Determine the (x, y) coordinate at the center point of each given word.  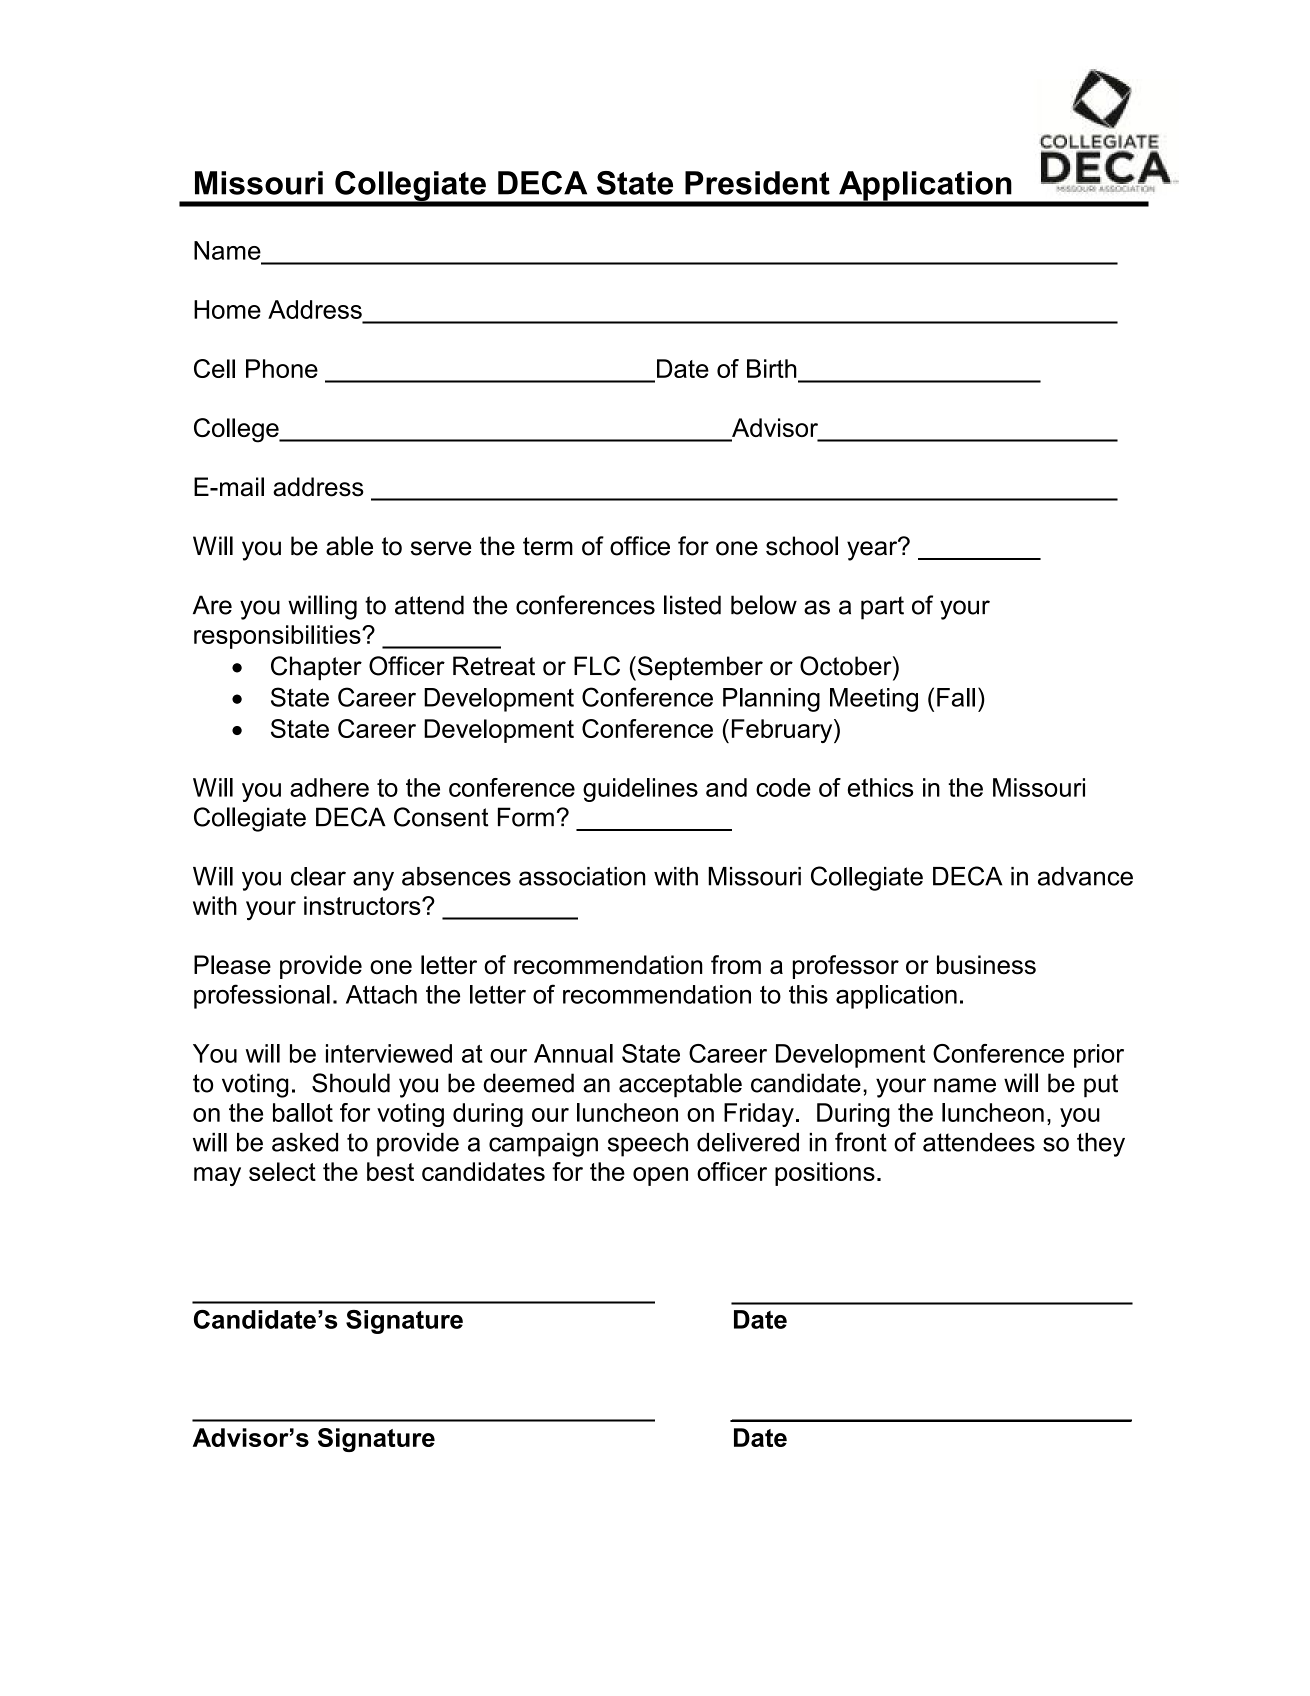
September (699, 668)
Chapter (316, 668)
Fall (956, 697)
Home (227, 309)
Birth (772, 368)
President (757, 183)
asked (305, 1142)
